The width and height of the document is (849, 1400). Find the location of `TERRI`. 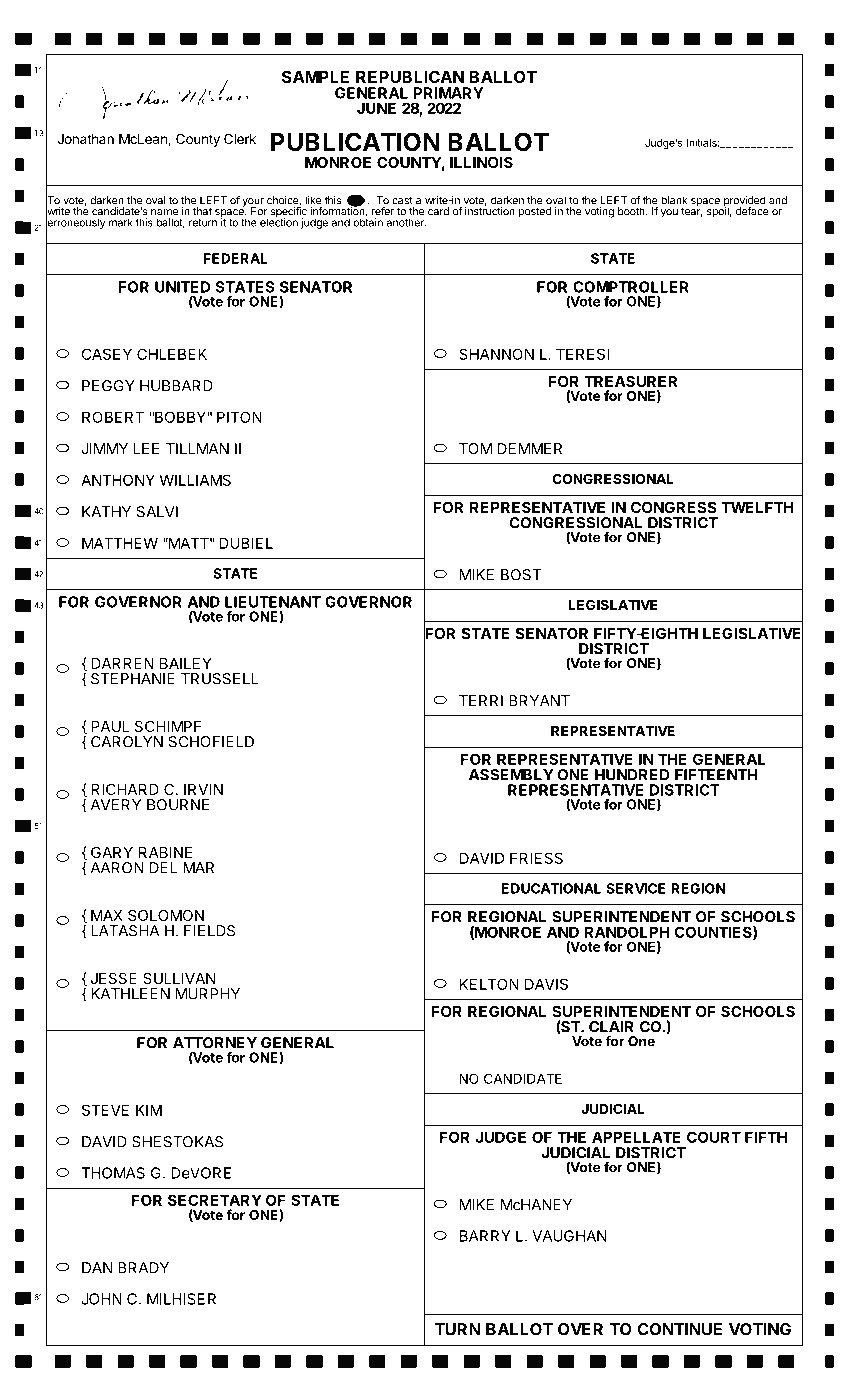

TERRI is located at coordinates (481, 701).
